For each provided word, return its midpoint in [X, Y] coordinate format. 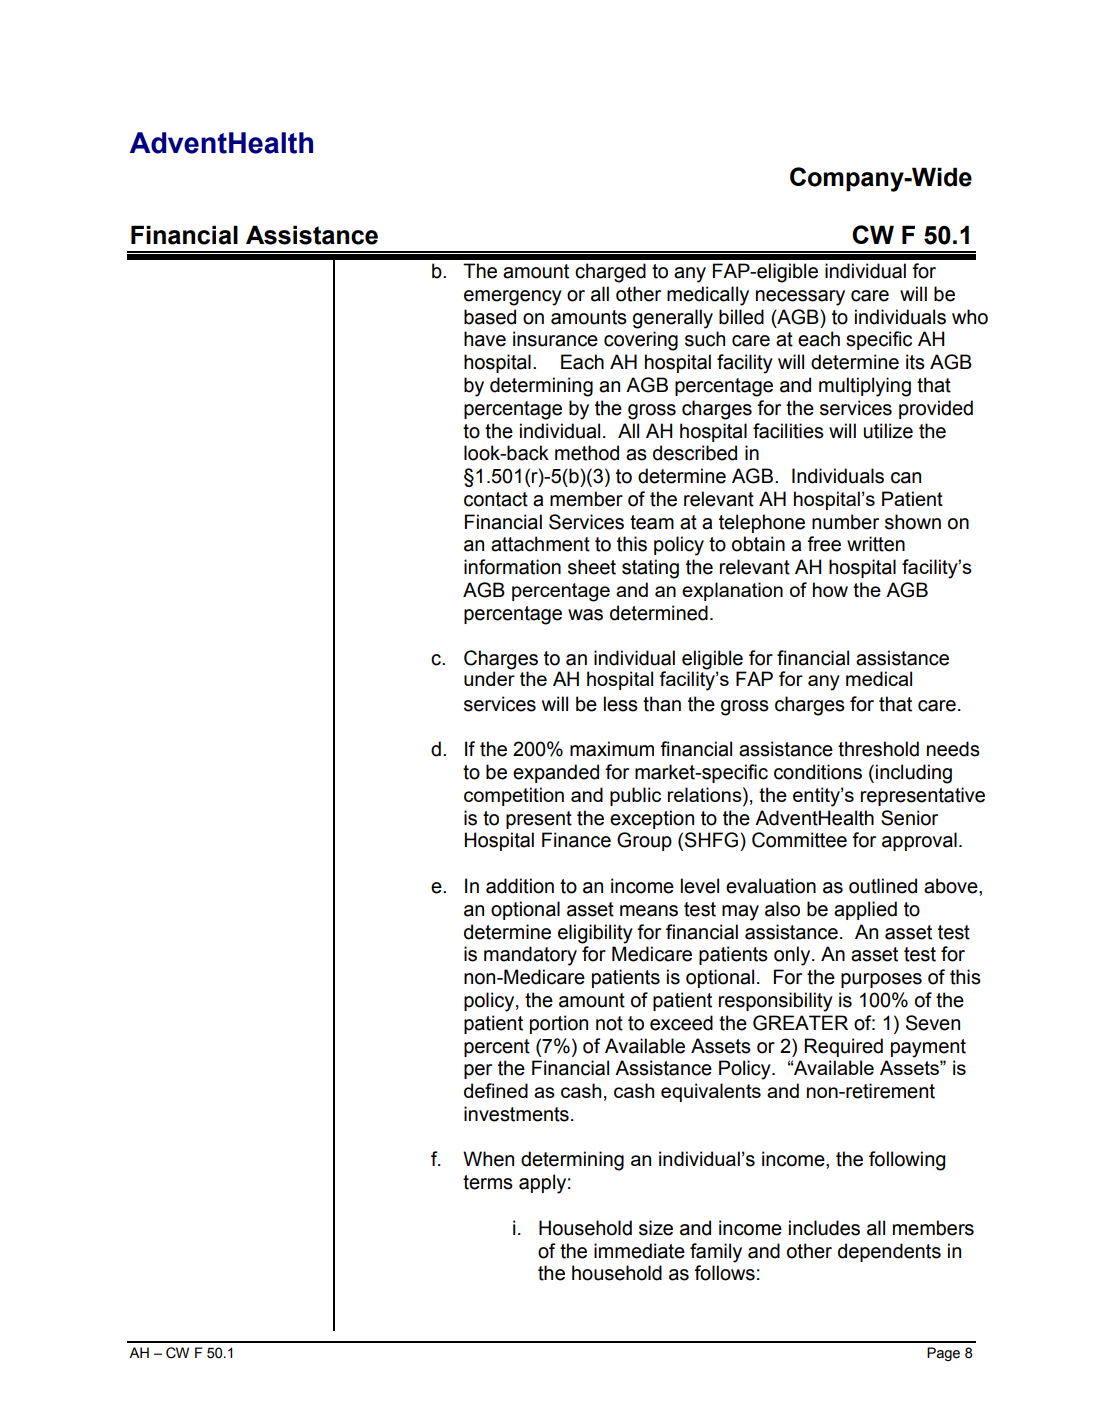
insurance [555, 339]
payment [928, 1048]
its [915, 362]
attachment [540, 544]
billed [741, 317]
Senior [909, 818]
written [876, 544]
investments [516, 1114]
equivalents [711, 1092]
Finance [576, 840]
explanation [732, 591]
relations [706, 796]
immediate [639, 1251]
